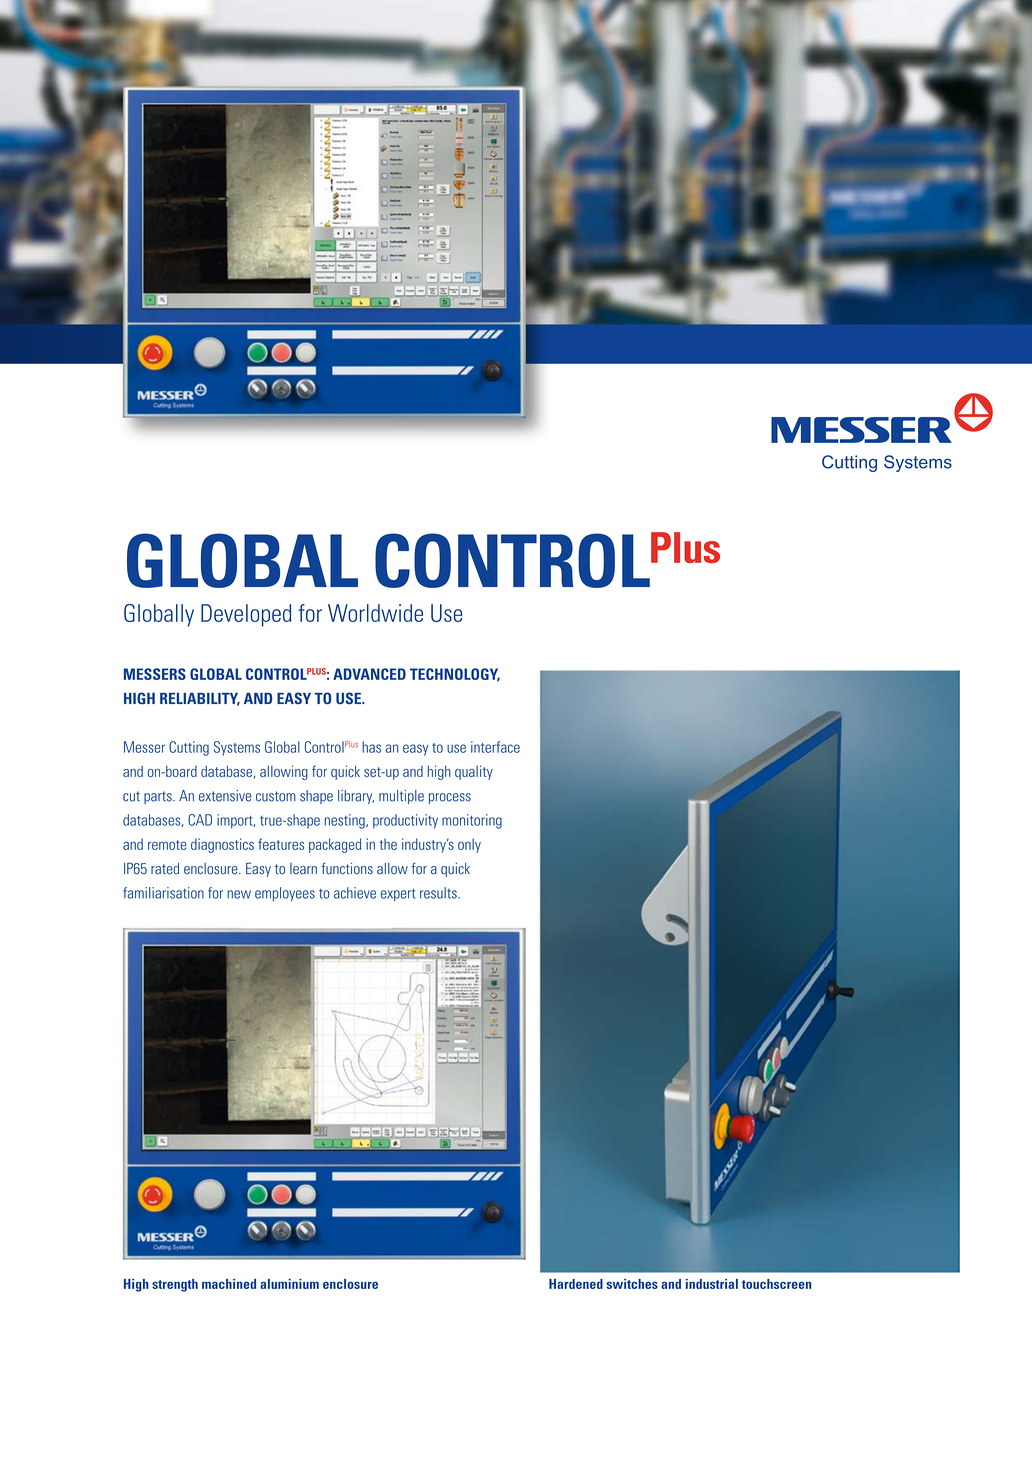  I want to click on TECHNOLOGY, so click(455, 675).
